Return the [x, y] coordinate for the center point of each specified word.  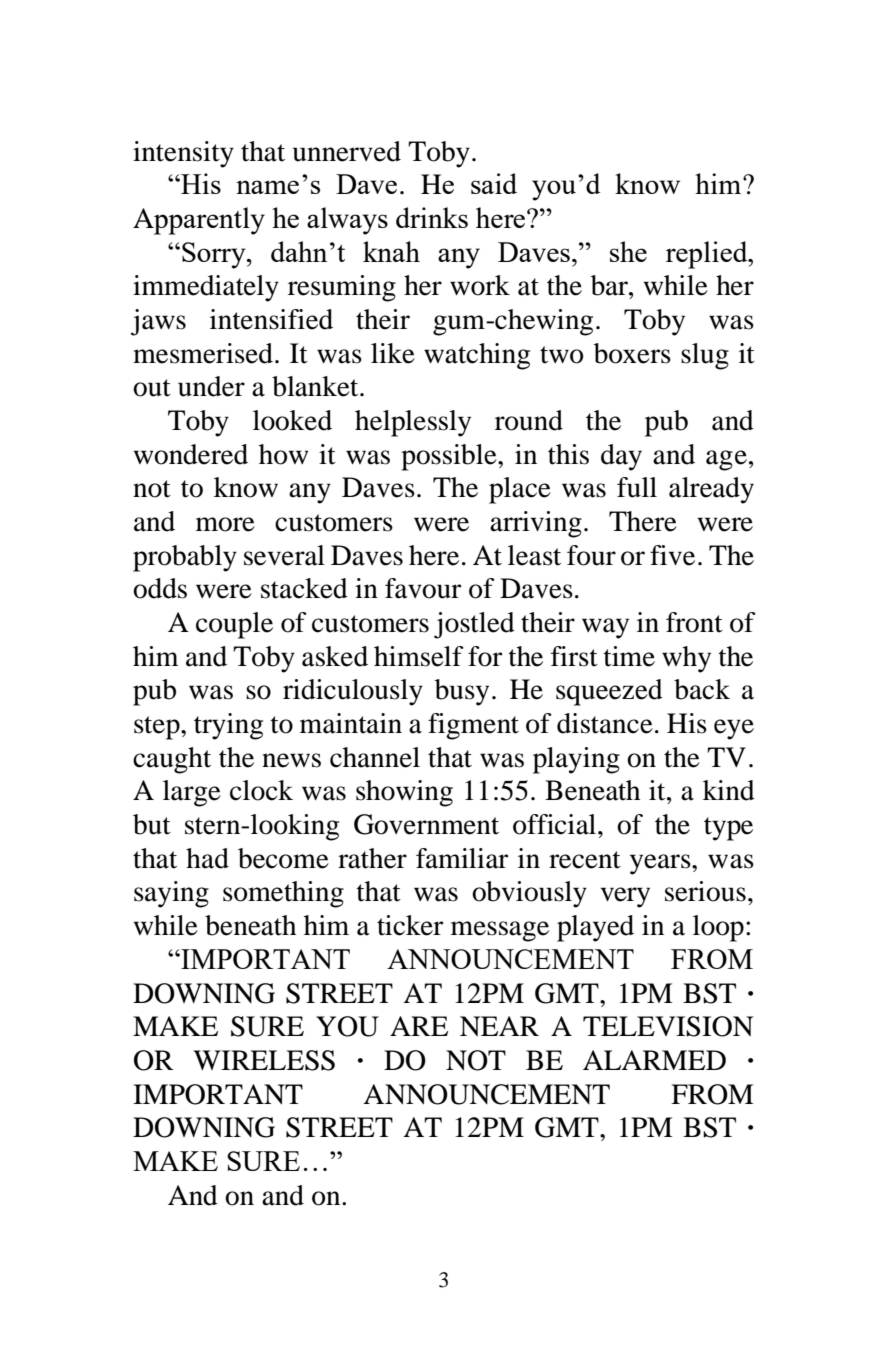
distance [605, 723]
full [637, 487]
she [628, 251]
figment [473, 726]
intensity [183, 154]
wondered [191, 454]
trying [228, 726]
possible [450, 457]
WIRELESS [264, 1060]
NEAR [499, 1026]
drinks [432, 217]
